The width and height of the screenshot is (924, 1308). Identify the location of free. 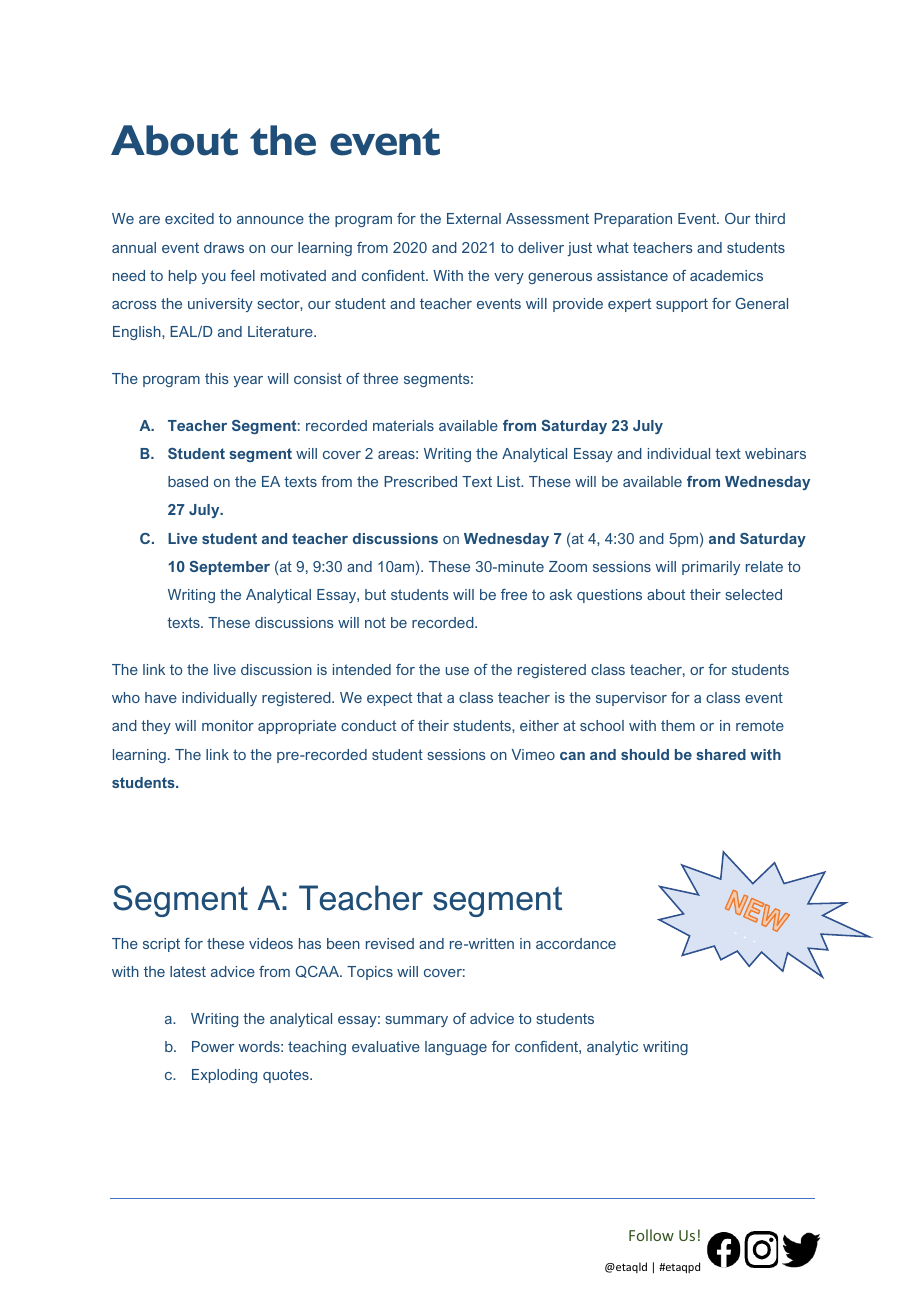
(514, 594).
